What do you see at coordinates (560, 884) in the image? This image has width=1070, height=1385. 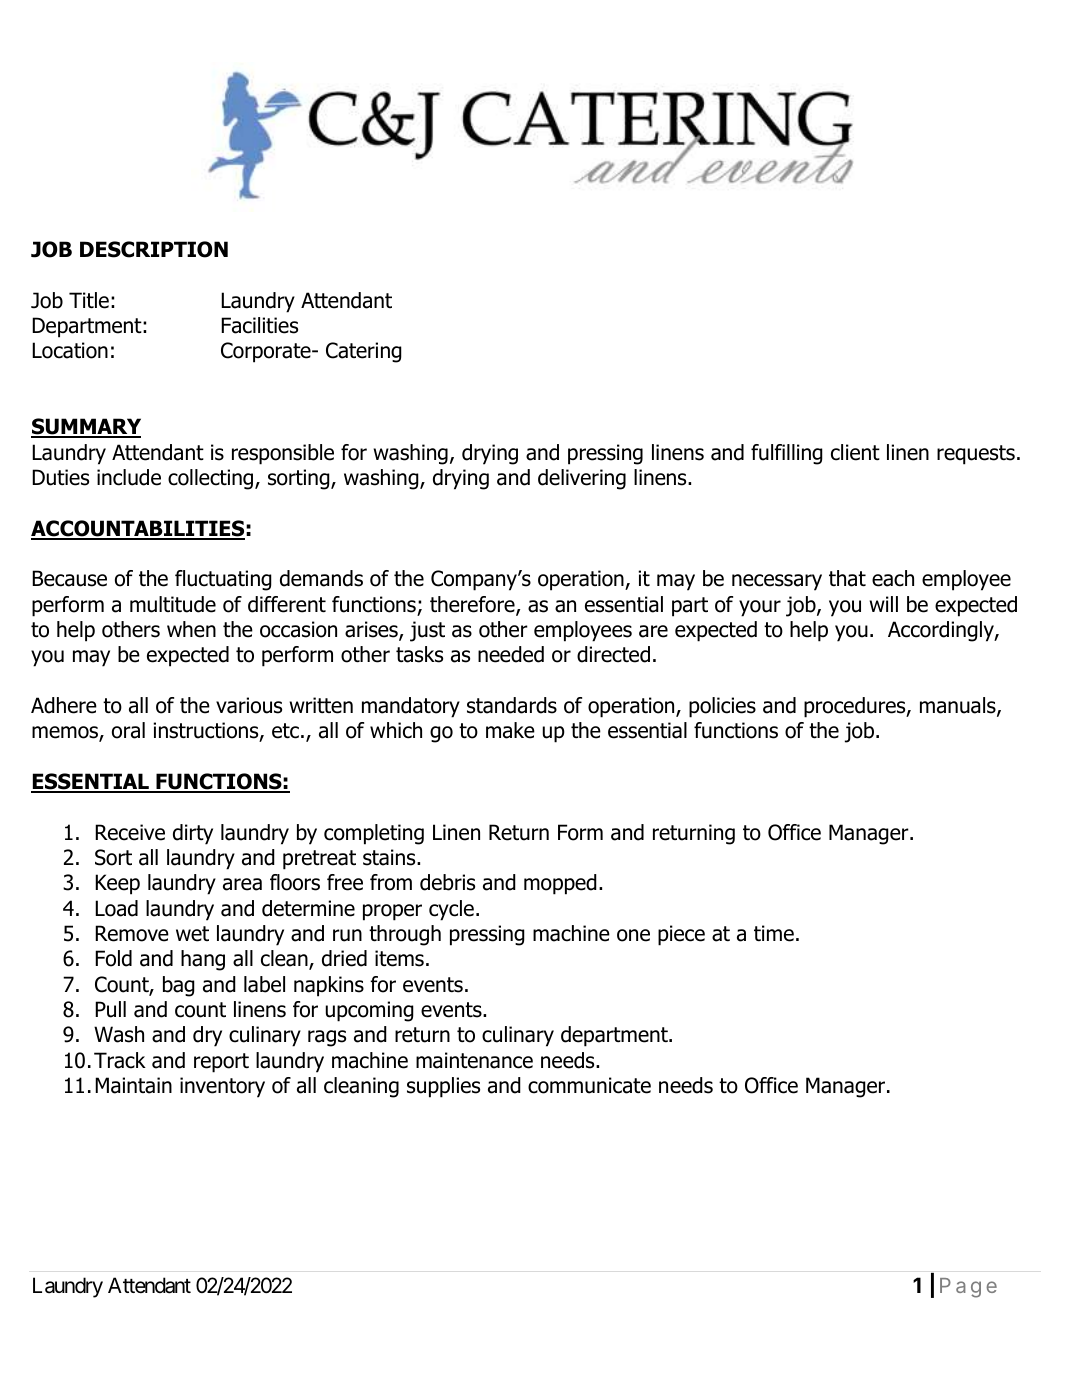 I see `mopped` at bounding box center [560, 884].
